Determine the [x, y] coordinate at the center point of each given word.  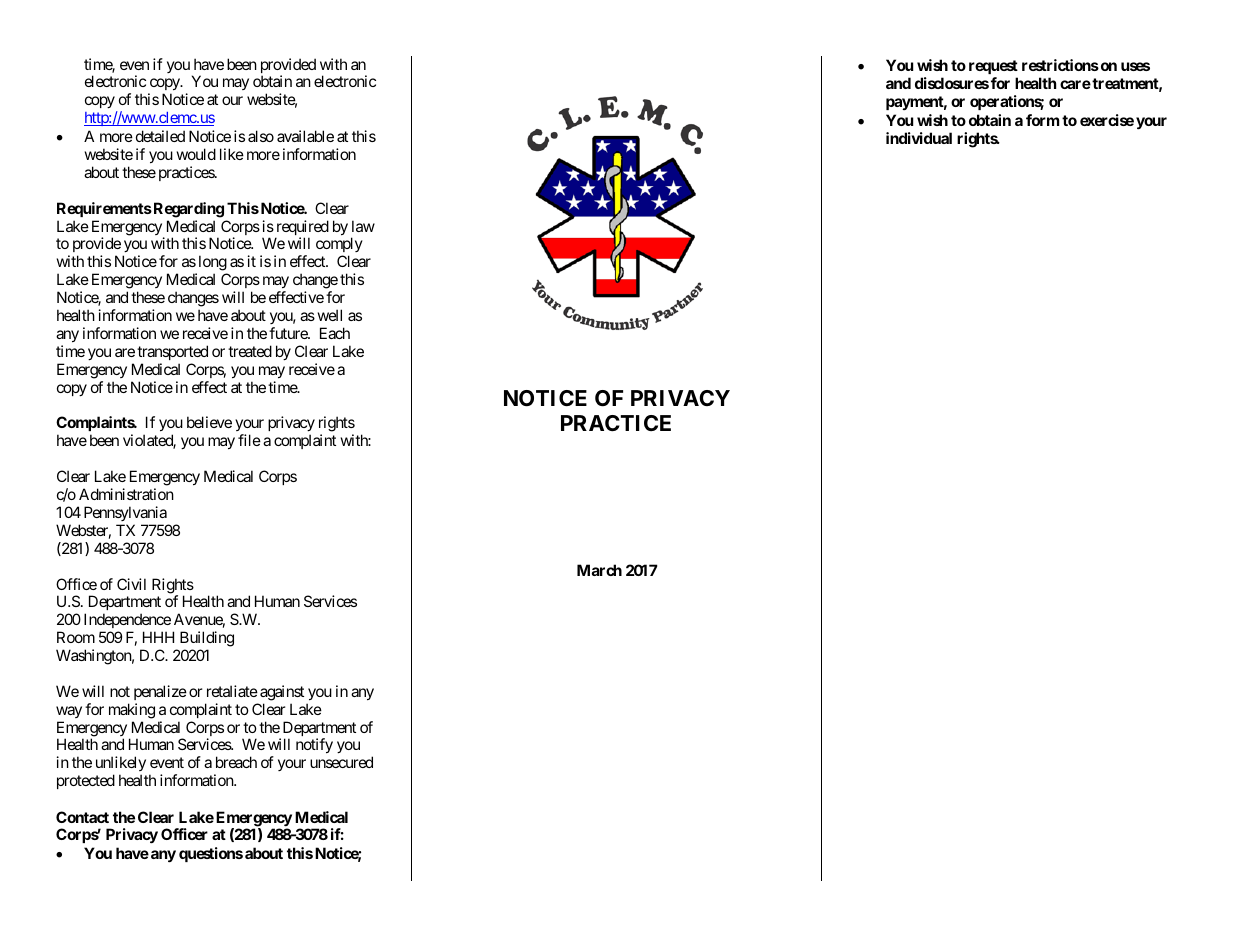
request [993, 67]
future [289, 333]
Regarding [187, 210]
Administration [126, 494]
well [330, 315]
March [599, 570]
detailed [160, 136]
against [282, 693]
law [363, 226]
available [305, 136]
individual [919, 138]
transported [172, 352]
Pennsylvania [125, 513]
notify [314, 746]
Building [207, 639]
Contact [82, 817]
